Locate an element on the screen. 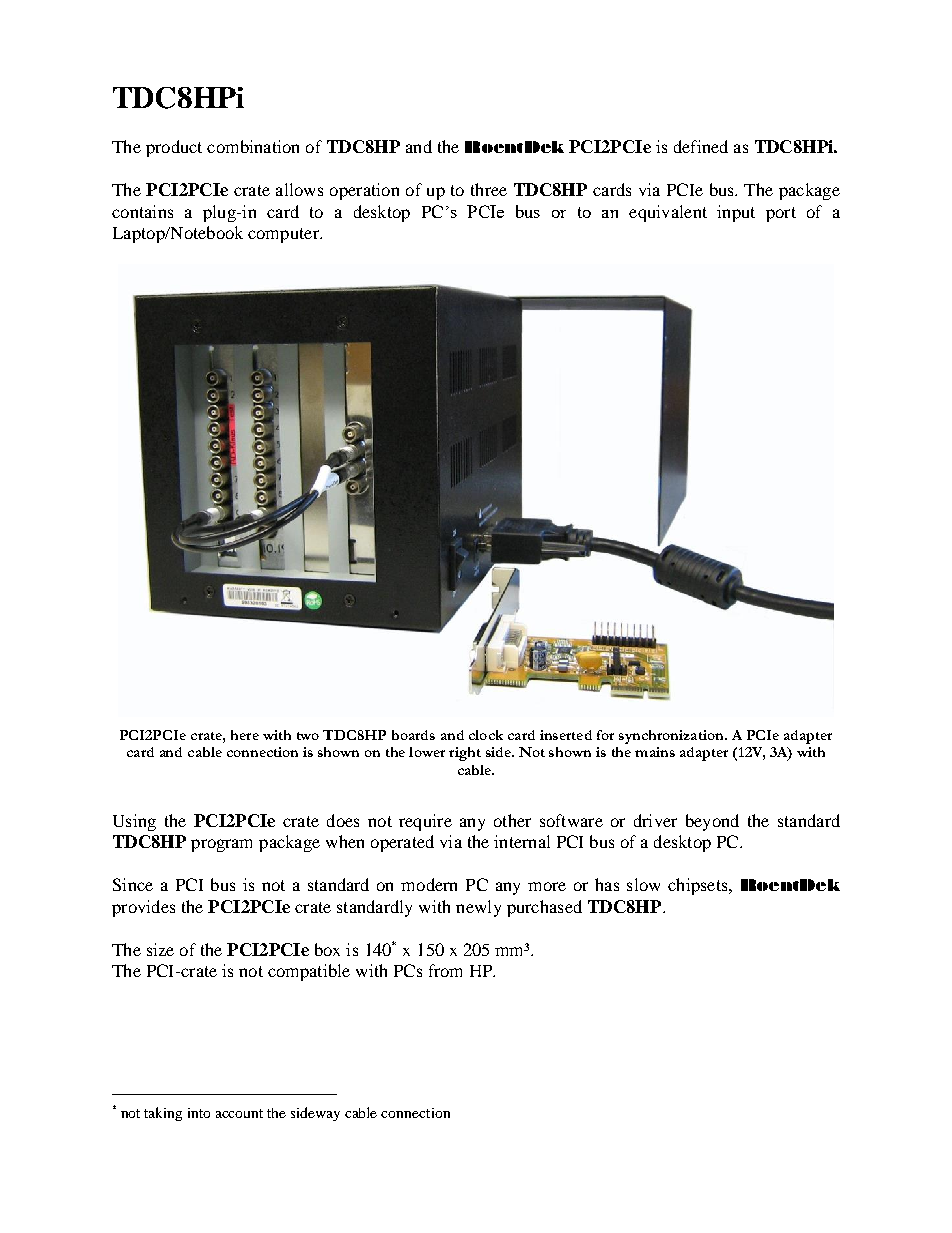  right is located at coordinates (465, 754).
